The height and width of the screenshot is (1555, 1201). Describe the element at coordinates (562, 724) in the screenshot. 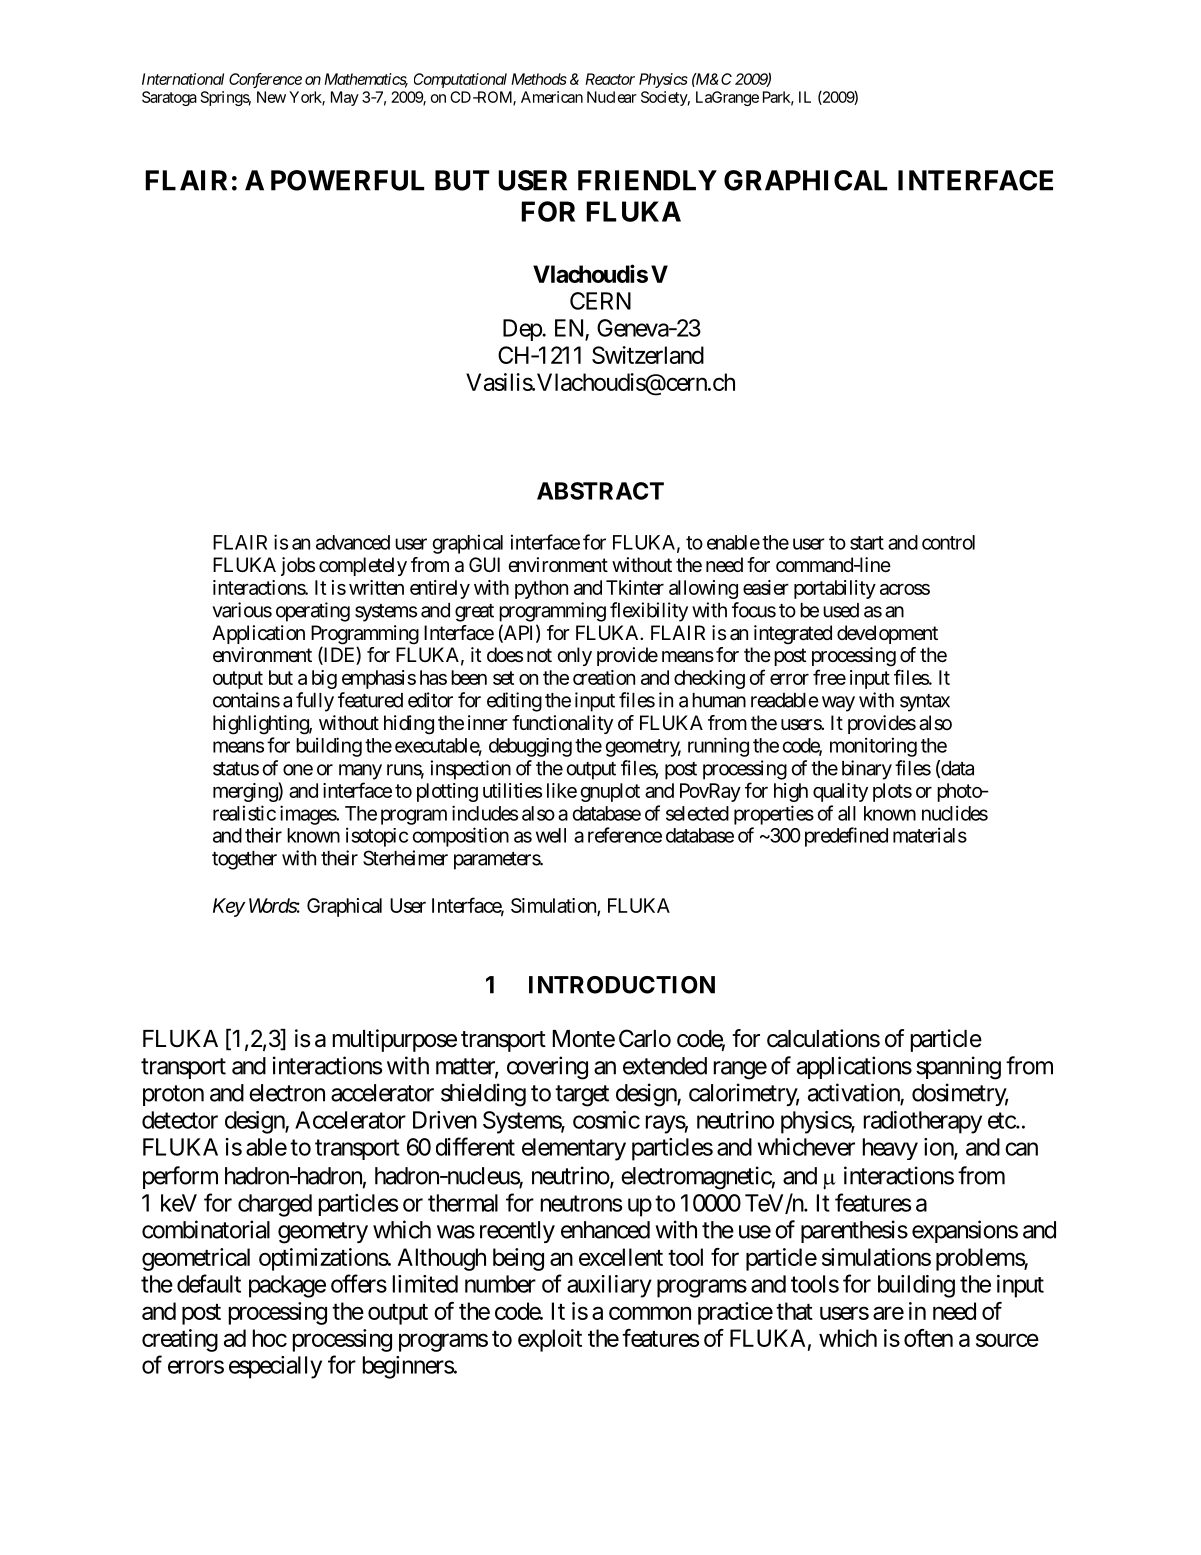

I see `functionality` at that location.
